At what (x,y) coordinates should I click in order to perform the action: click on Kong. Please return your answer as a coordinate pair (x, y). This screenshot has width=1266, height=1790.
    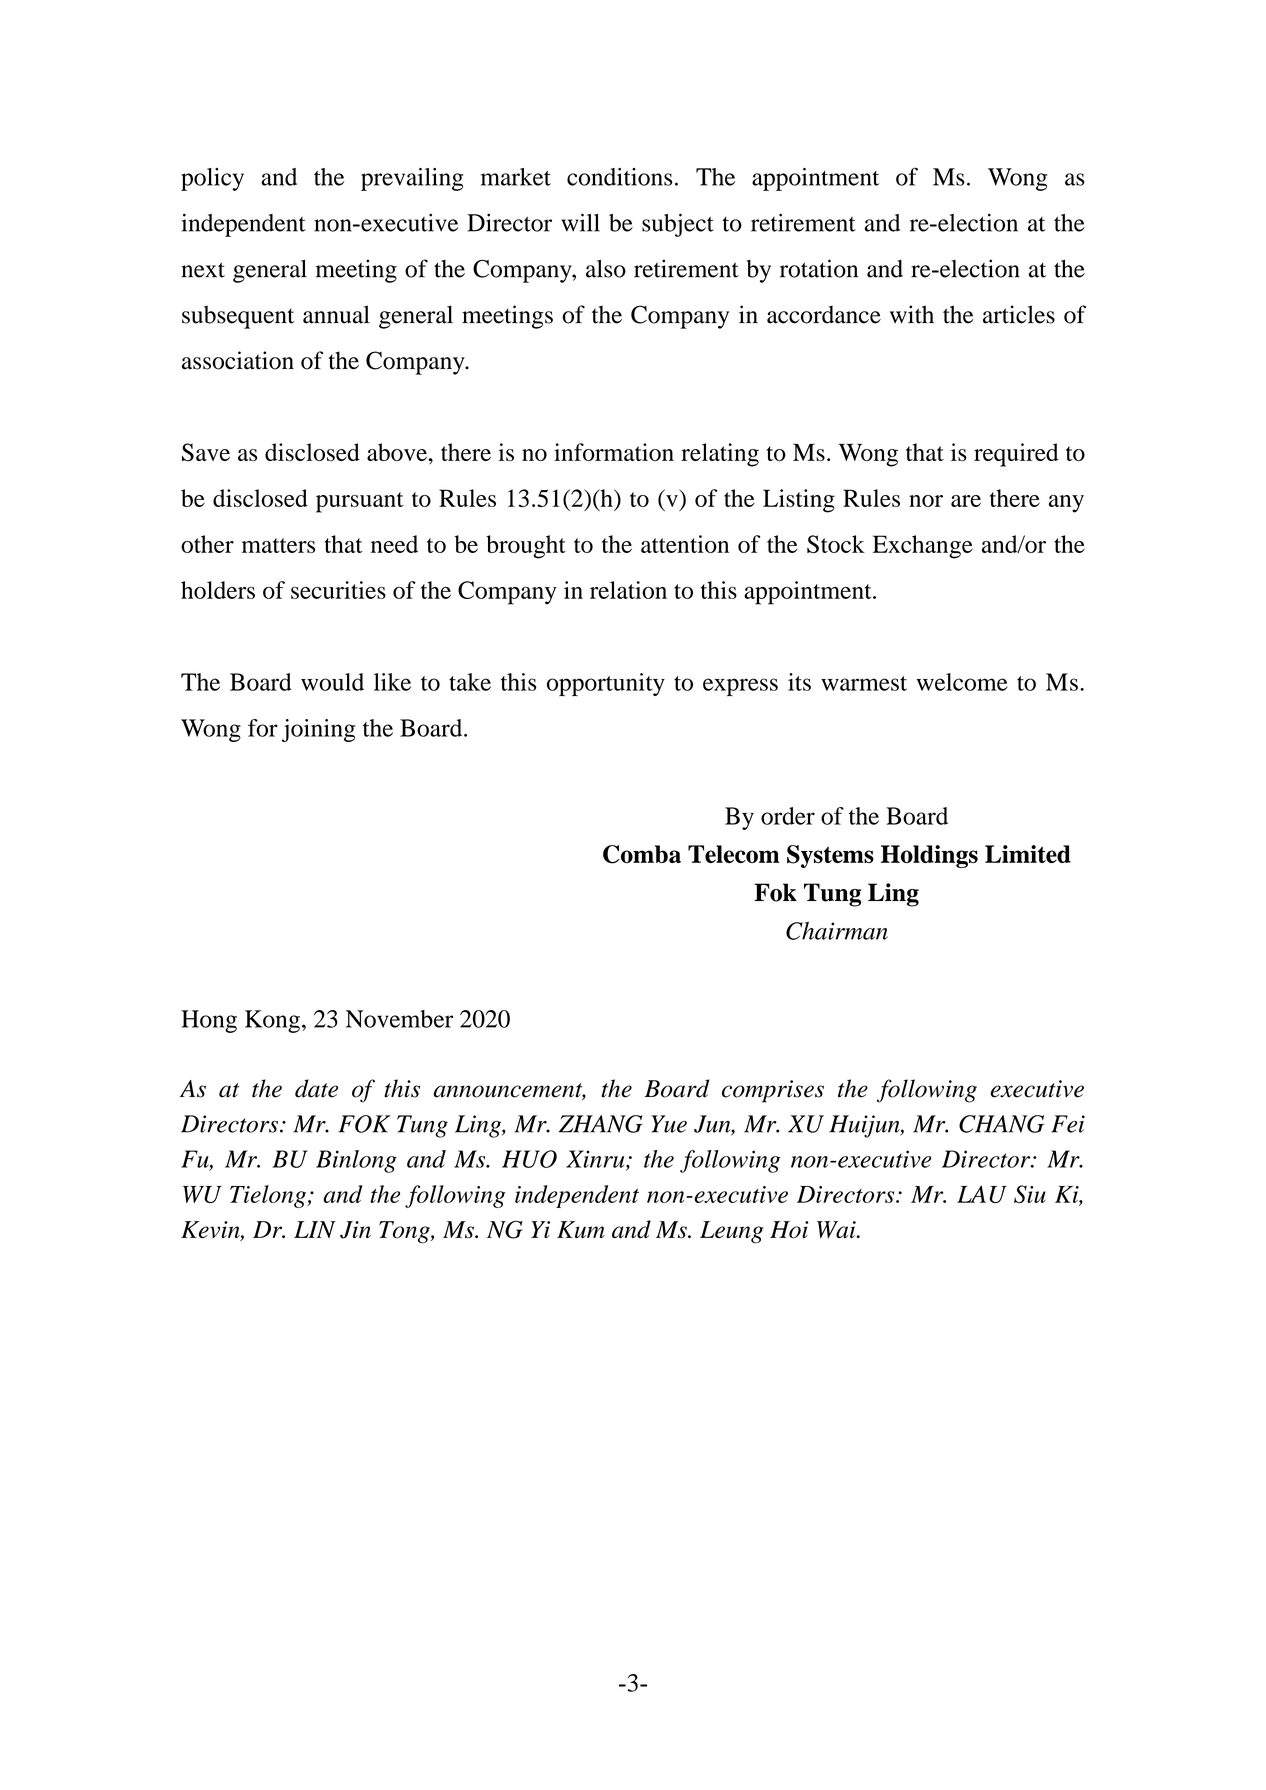
    Looking at the image, I should click on (272, 1021).
